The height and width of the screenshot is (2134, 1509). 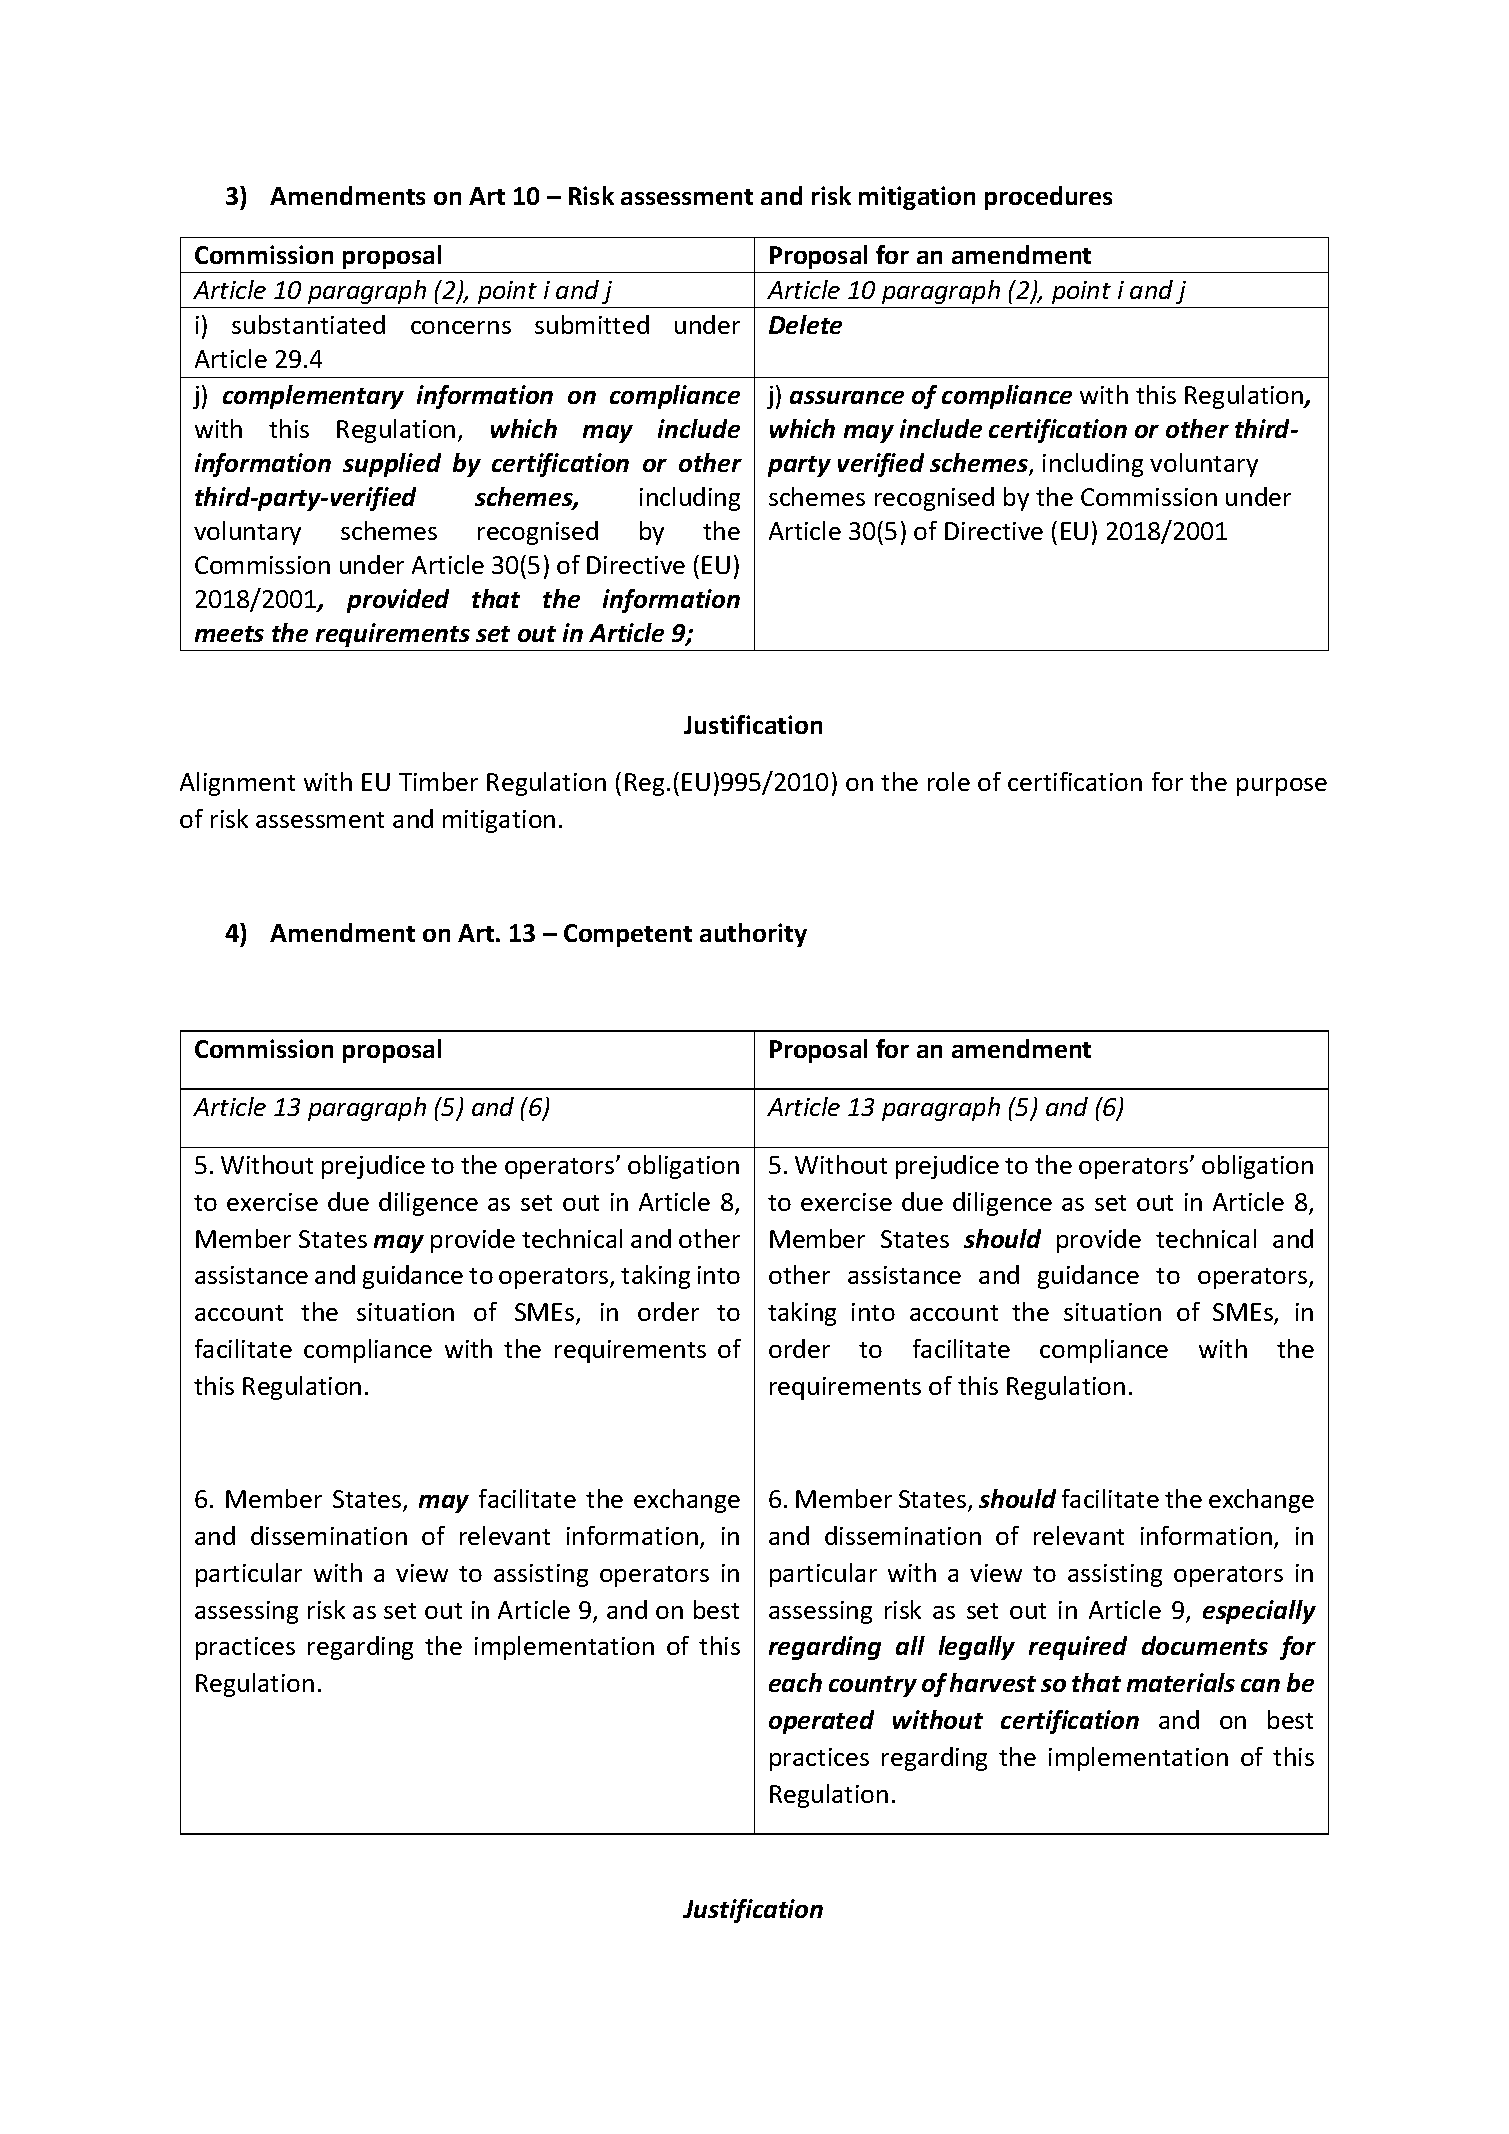 I want to click on procedures, so click(x=1048, y=198).
